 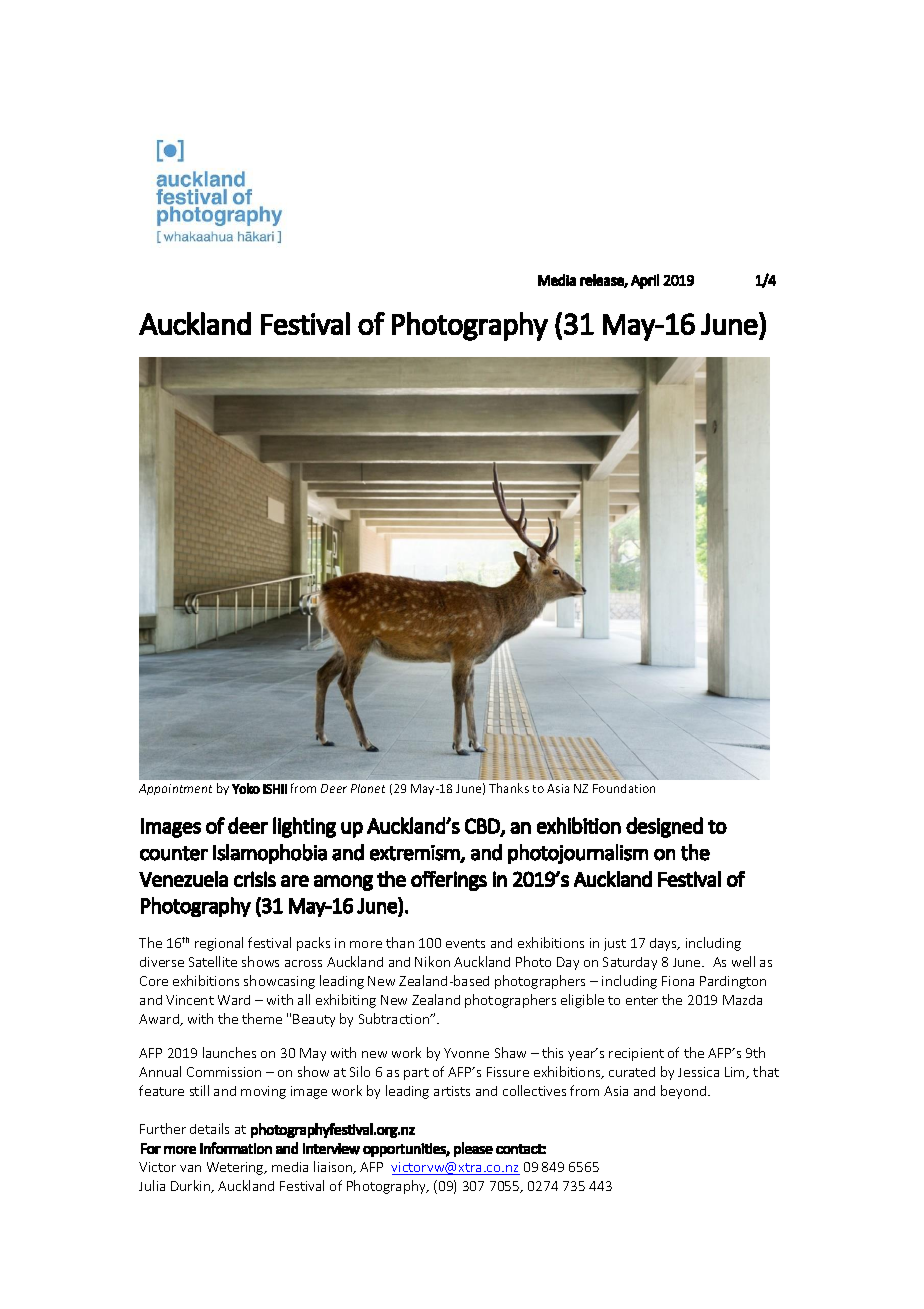 I want to click on ISHII, so click(x=275, y=789).
